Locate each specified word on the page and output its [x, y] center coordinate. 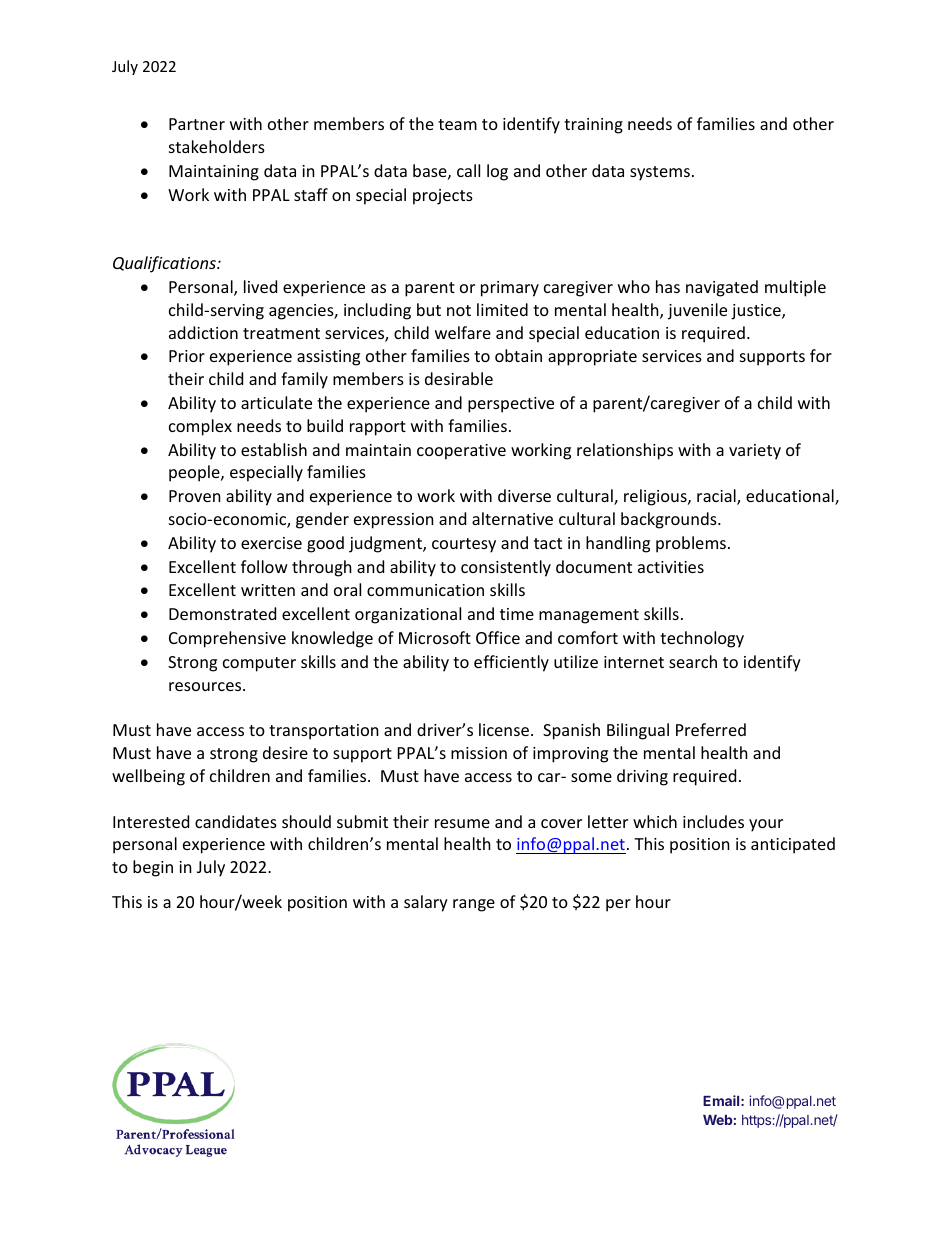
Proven [195, 496]
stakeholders [217, 146]
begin [153, 868]
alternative [512, 518]
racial [717, 497]
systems [660, 173]
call [468, 170]
